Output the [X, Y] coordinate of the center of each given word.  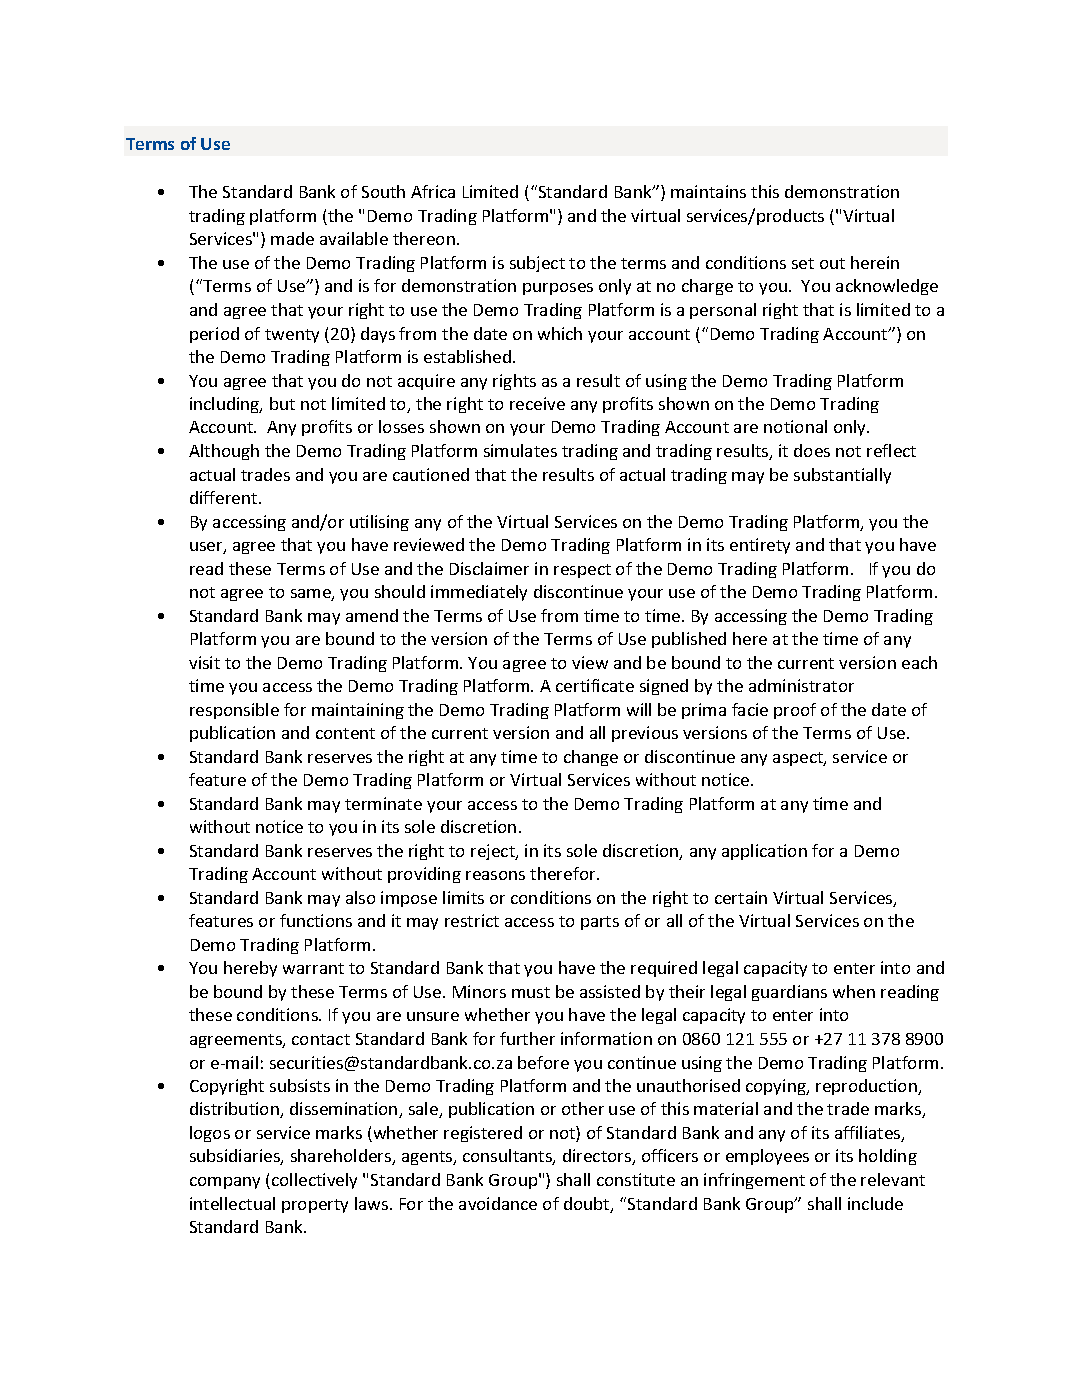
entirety [760, 546]
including [226, 405]
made [292, 238]
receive [537, 403]
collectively [314, 1181]
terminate [383, 803]
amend [372, 615]
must [531, 992]
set [803, 263]
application [764, 852]
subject [537, 264]
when [854, 991]
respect [582, 571]
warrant [313, 968]
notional [795, 426]
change [591, 758]
